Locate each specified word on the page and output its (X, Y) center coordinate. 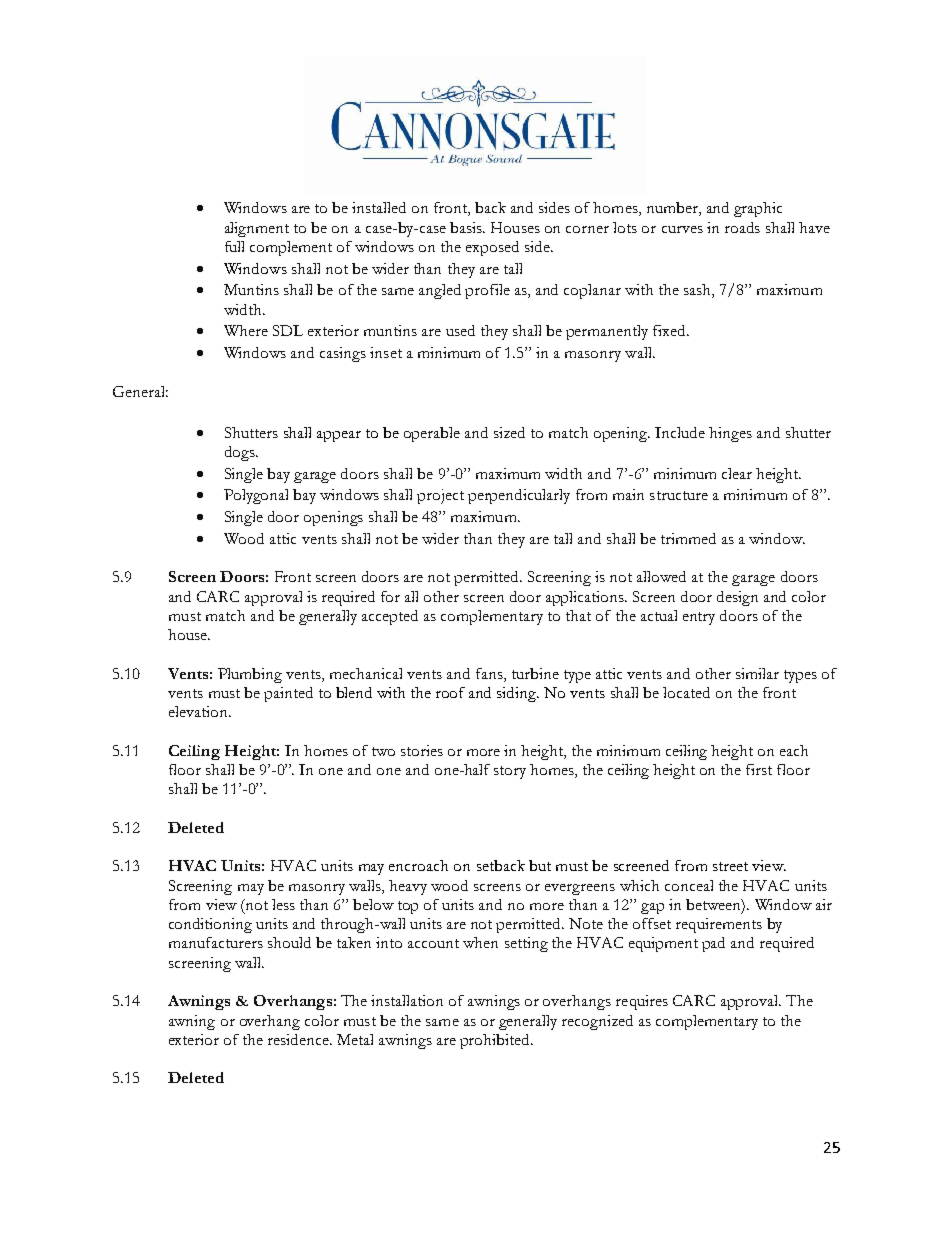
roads (742, 227)
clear (737, 473)
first (759, 769)
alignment (257, 229)
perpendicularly (519, 496)
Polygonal (256, 496)
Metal (355, 1039)
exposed (492, 248)
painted (288, 694)
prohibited (496, 1041)
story (510, 772)
